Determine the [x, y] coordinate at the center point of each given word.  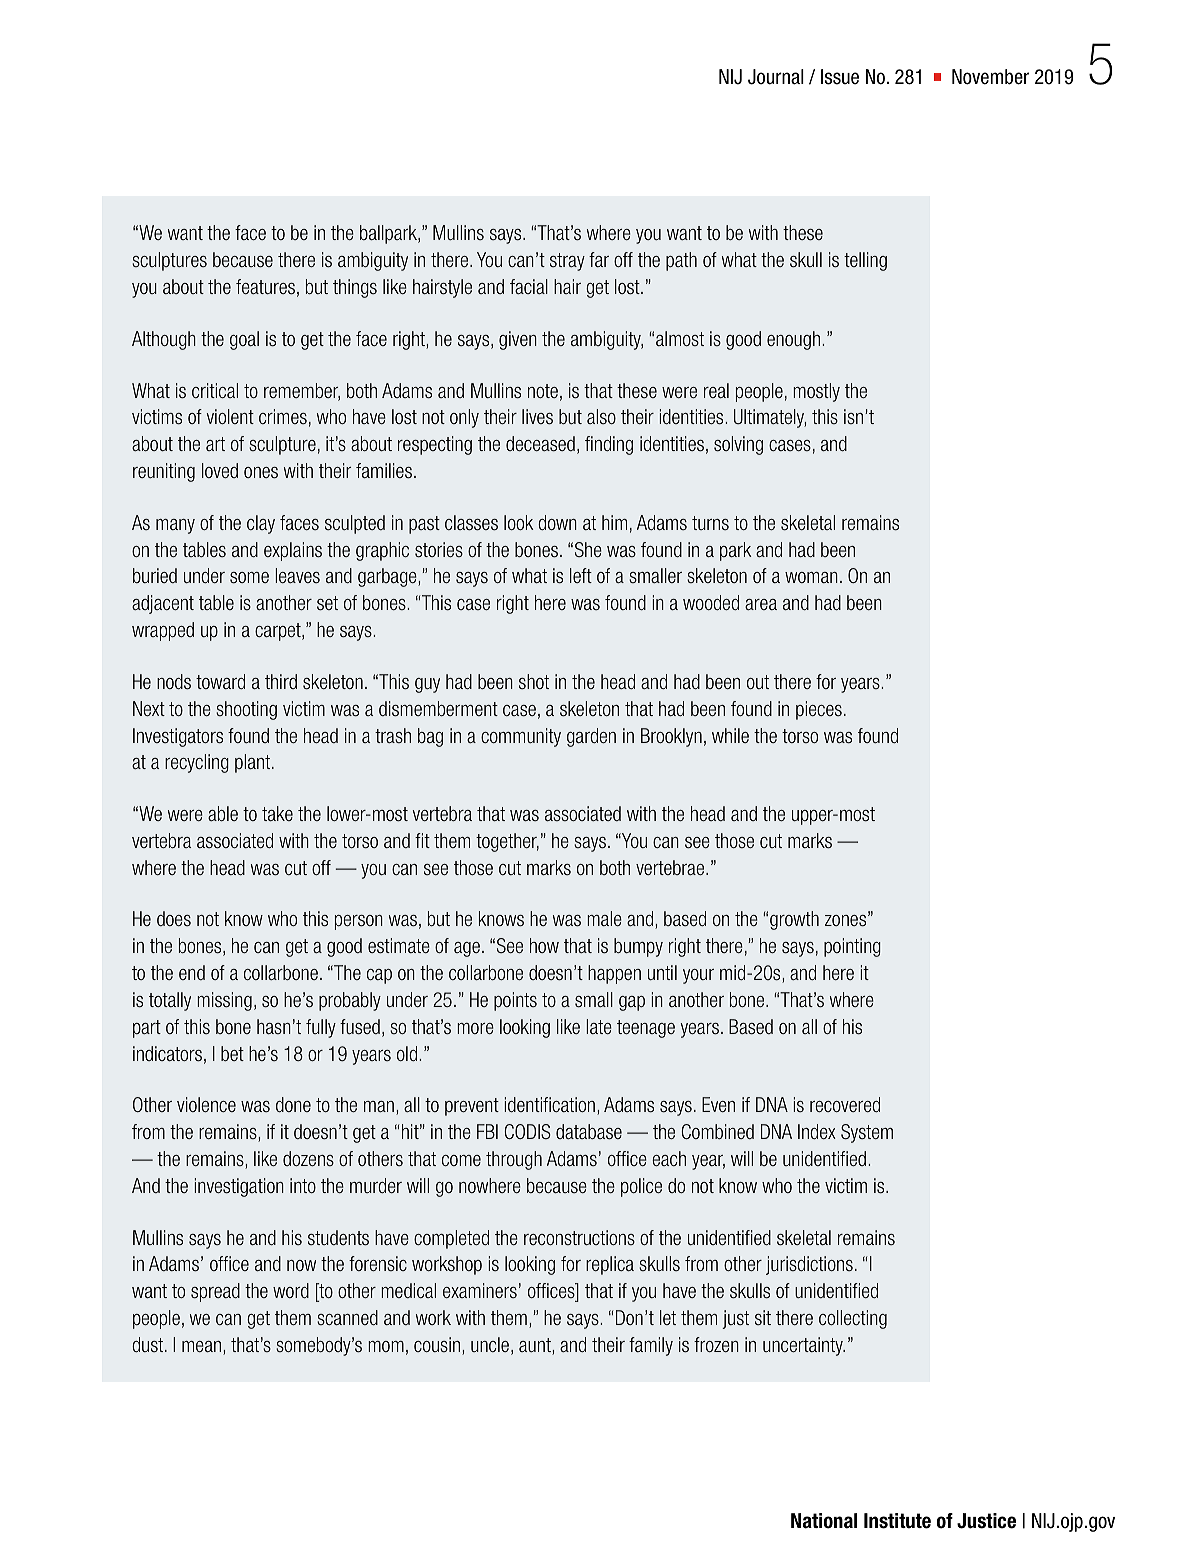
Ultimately [770, 418]
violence [206, 1104]
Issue [840, 77]
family [651, 1346]
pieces [819, 710]
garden [591, 737]
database [589, 1132]
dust [149, 1344]
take [277, 813]
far [599, 259]
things [355, 288]
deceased [540, 444]
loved [220, 470]
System [867, 1133]
